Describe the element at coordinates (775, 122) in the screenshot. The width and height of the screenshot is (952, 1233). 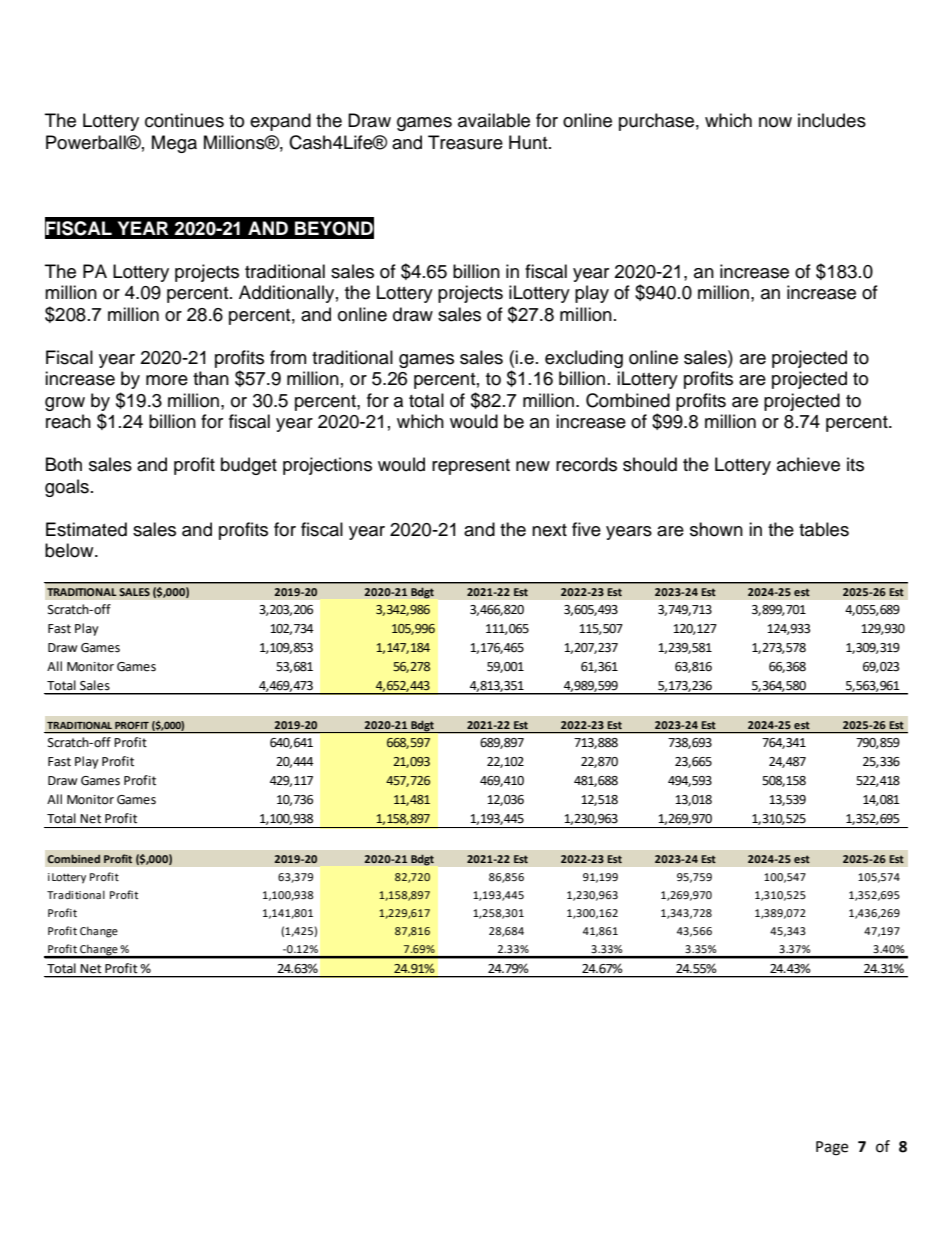
I see `now` at that location.
